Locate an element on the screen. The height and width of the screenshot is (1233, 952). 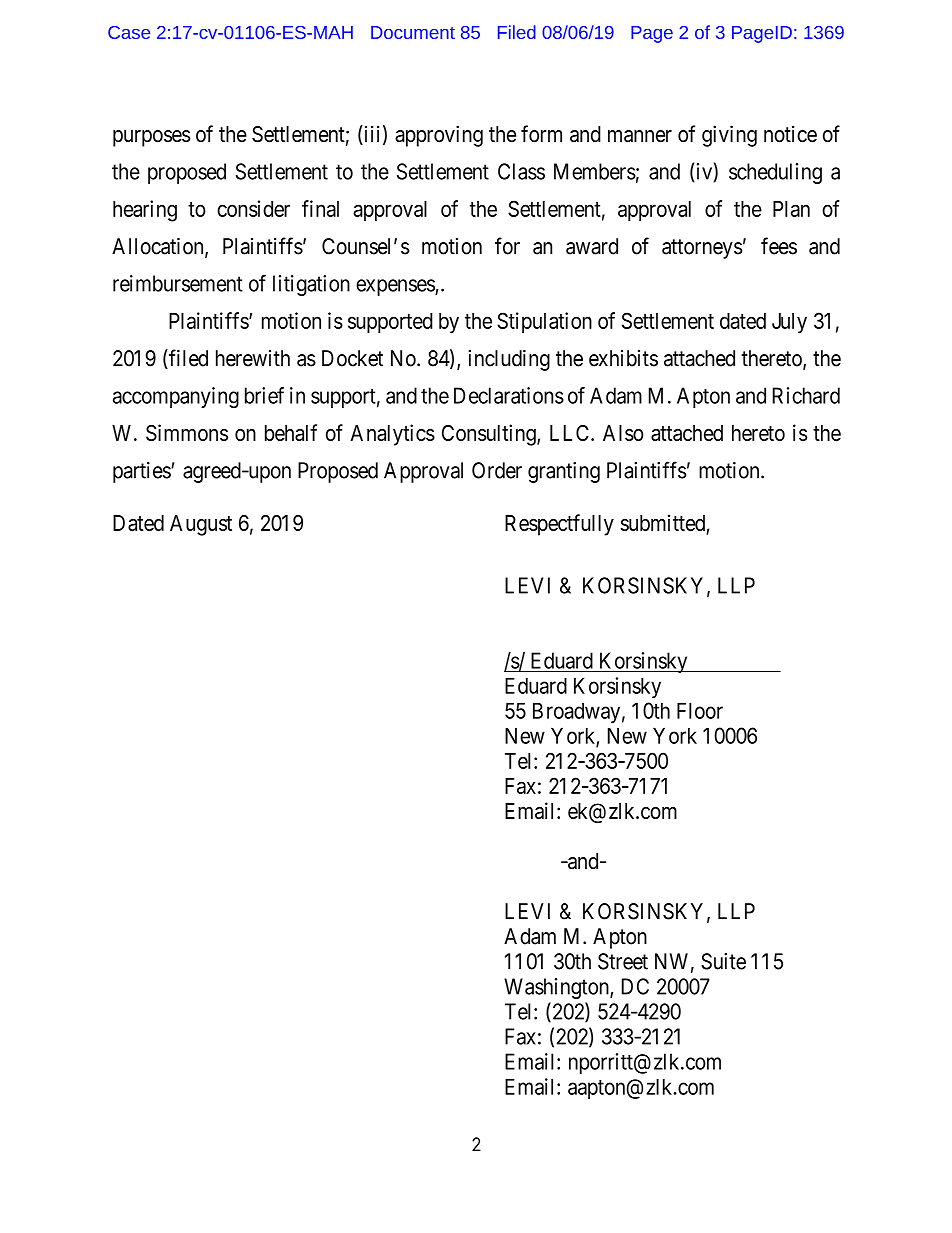
Document is located at coordinates (413, 32).
